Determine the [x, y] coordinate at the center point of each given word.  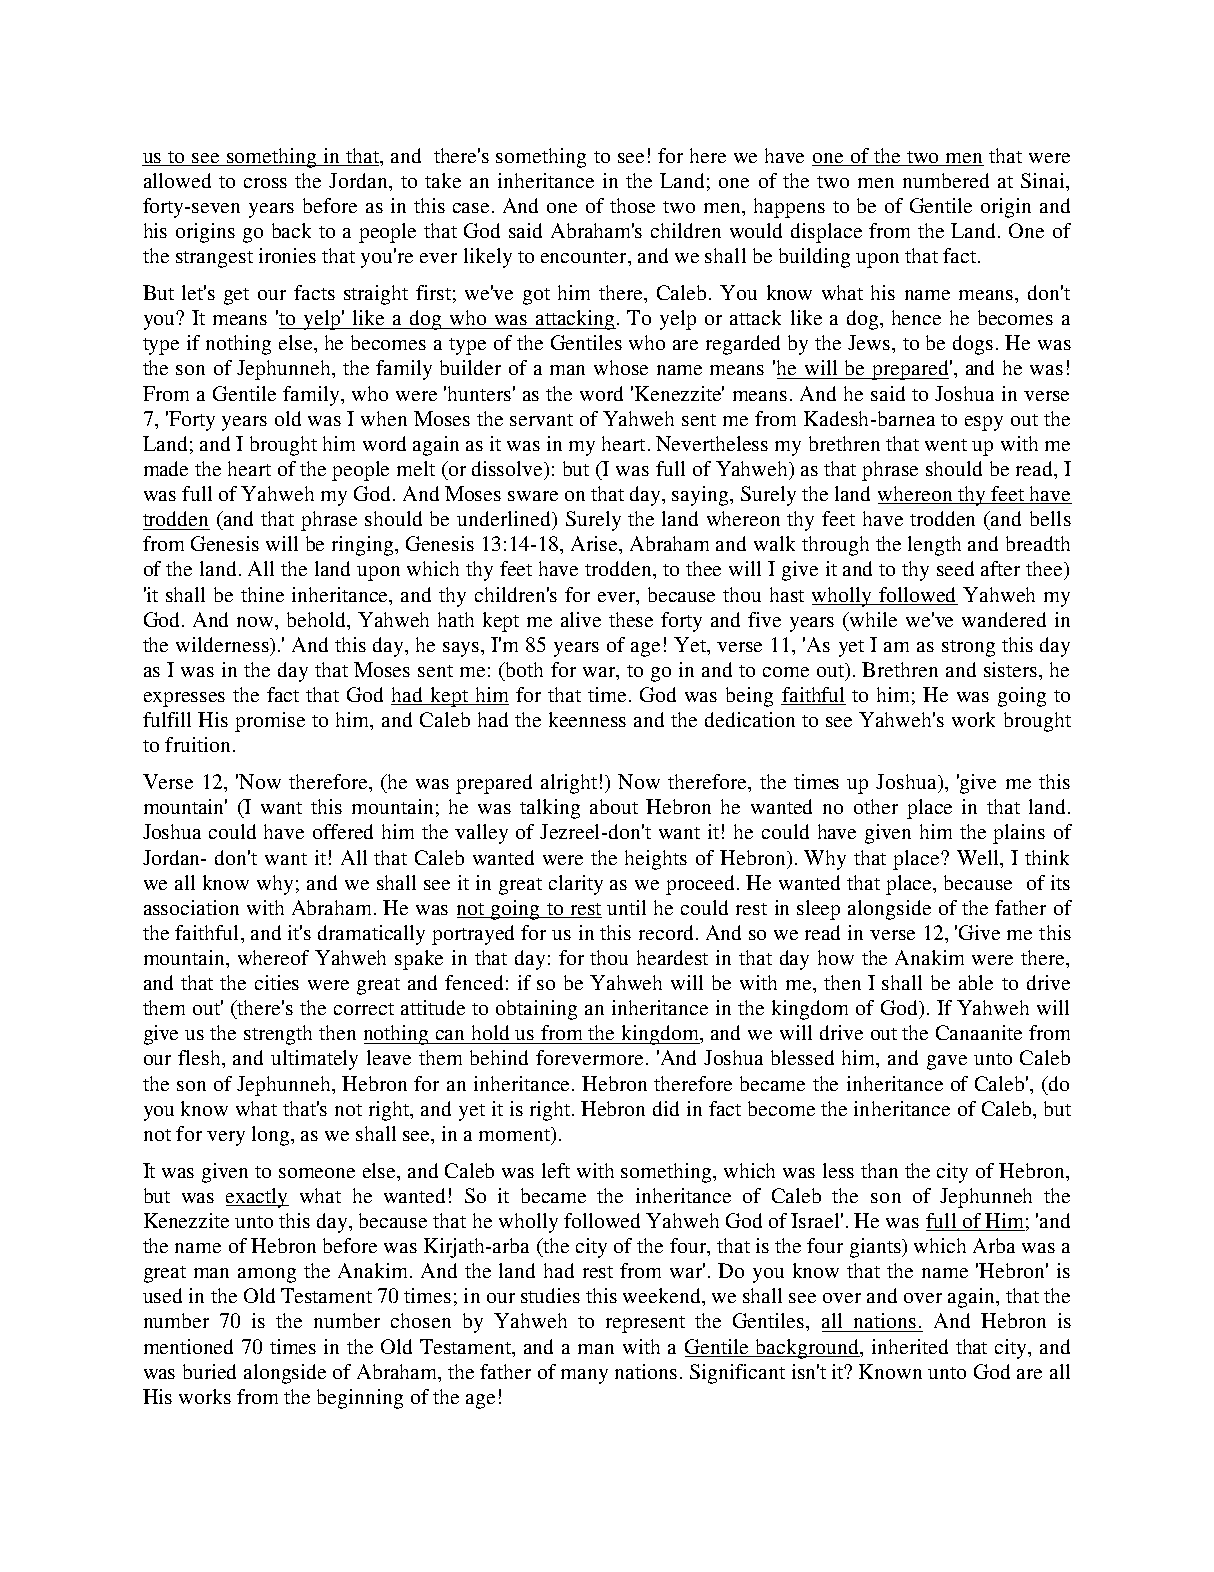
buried [209, 1371]
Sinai [1044, 180]
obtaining [536, 1010]
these [631, 619]
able [976, 982]
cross [265, 183]
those [632, 205]
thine [262, 594]
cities [277, 982]
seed [955, 568]
